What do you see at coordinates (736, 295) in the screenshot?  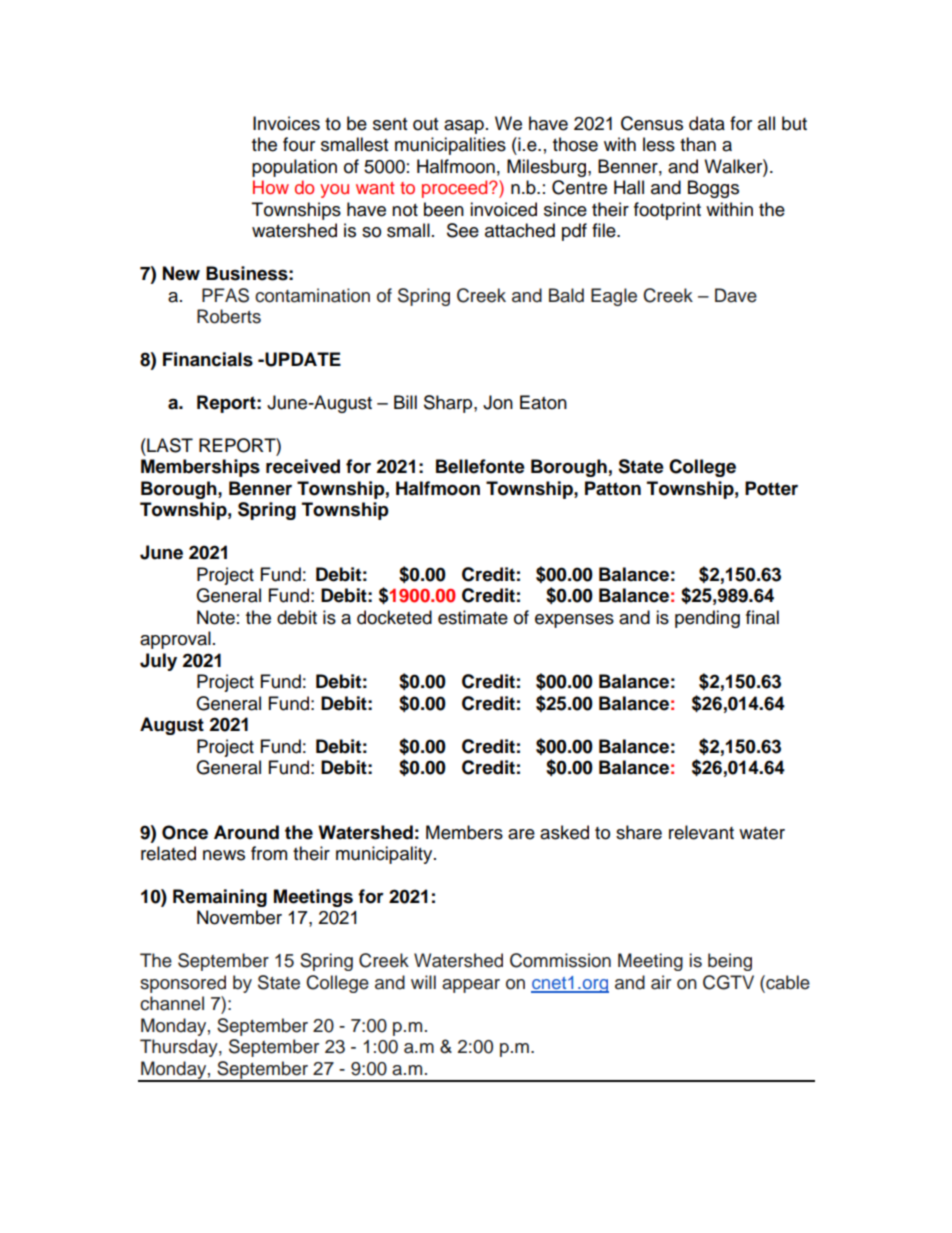 I see `Dave` at bounding box center [736, 295].
